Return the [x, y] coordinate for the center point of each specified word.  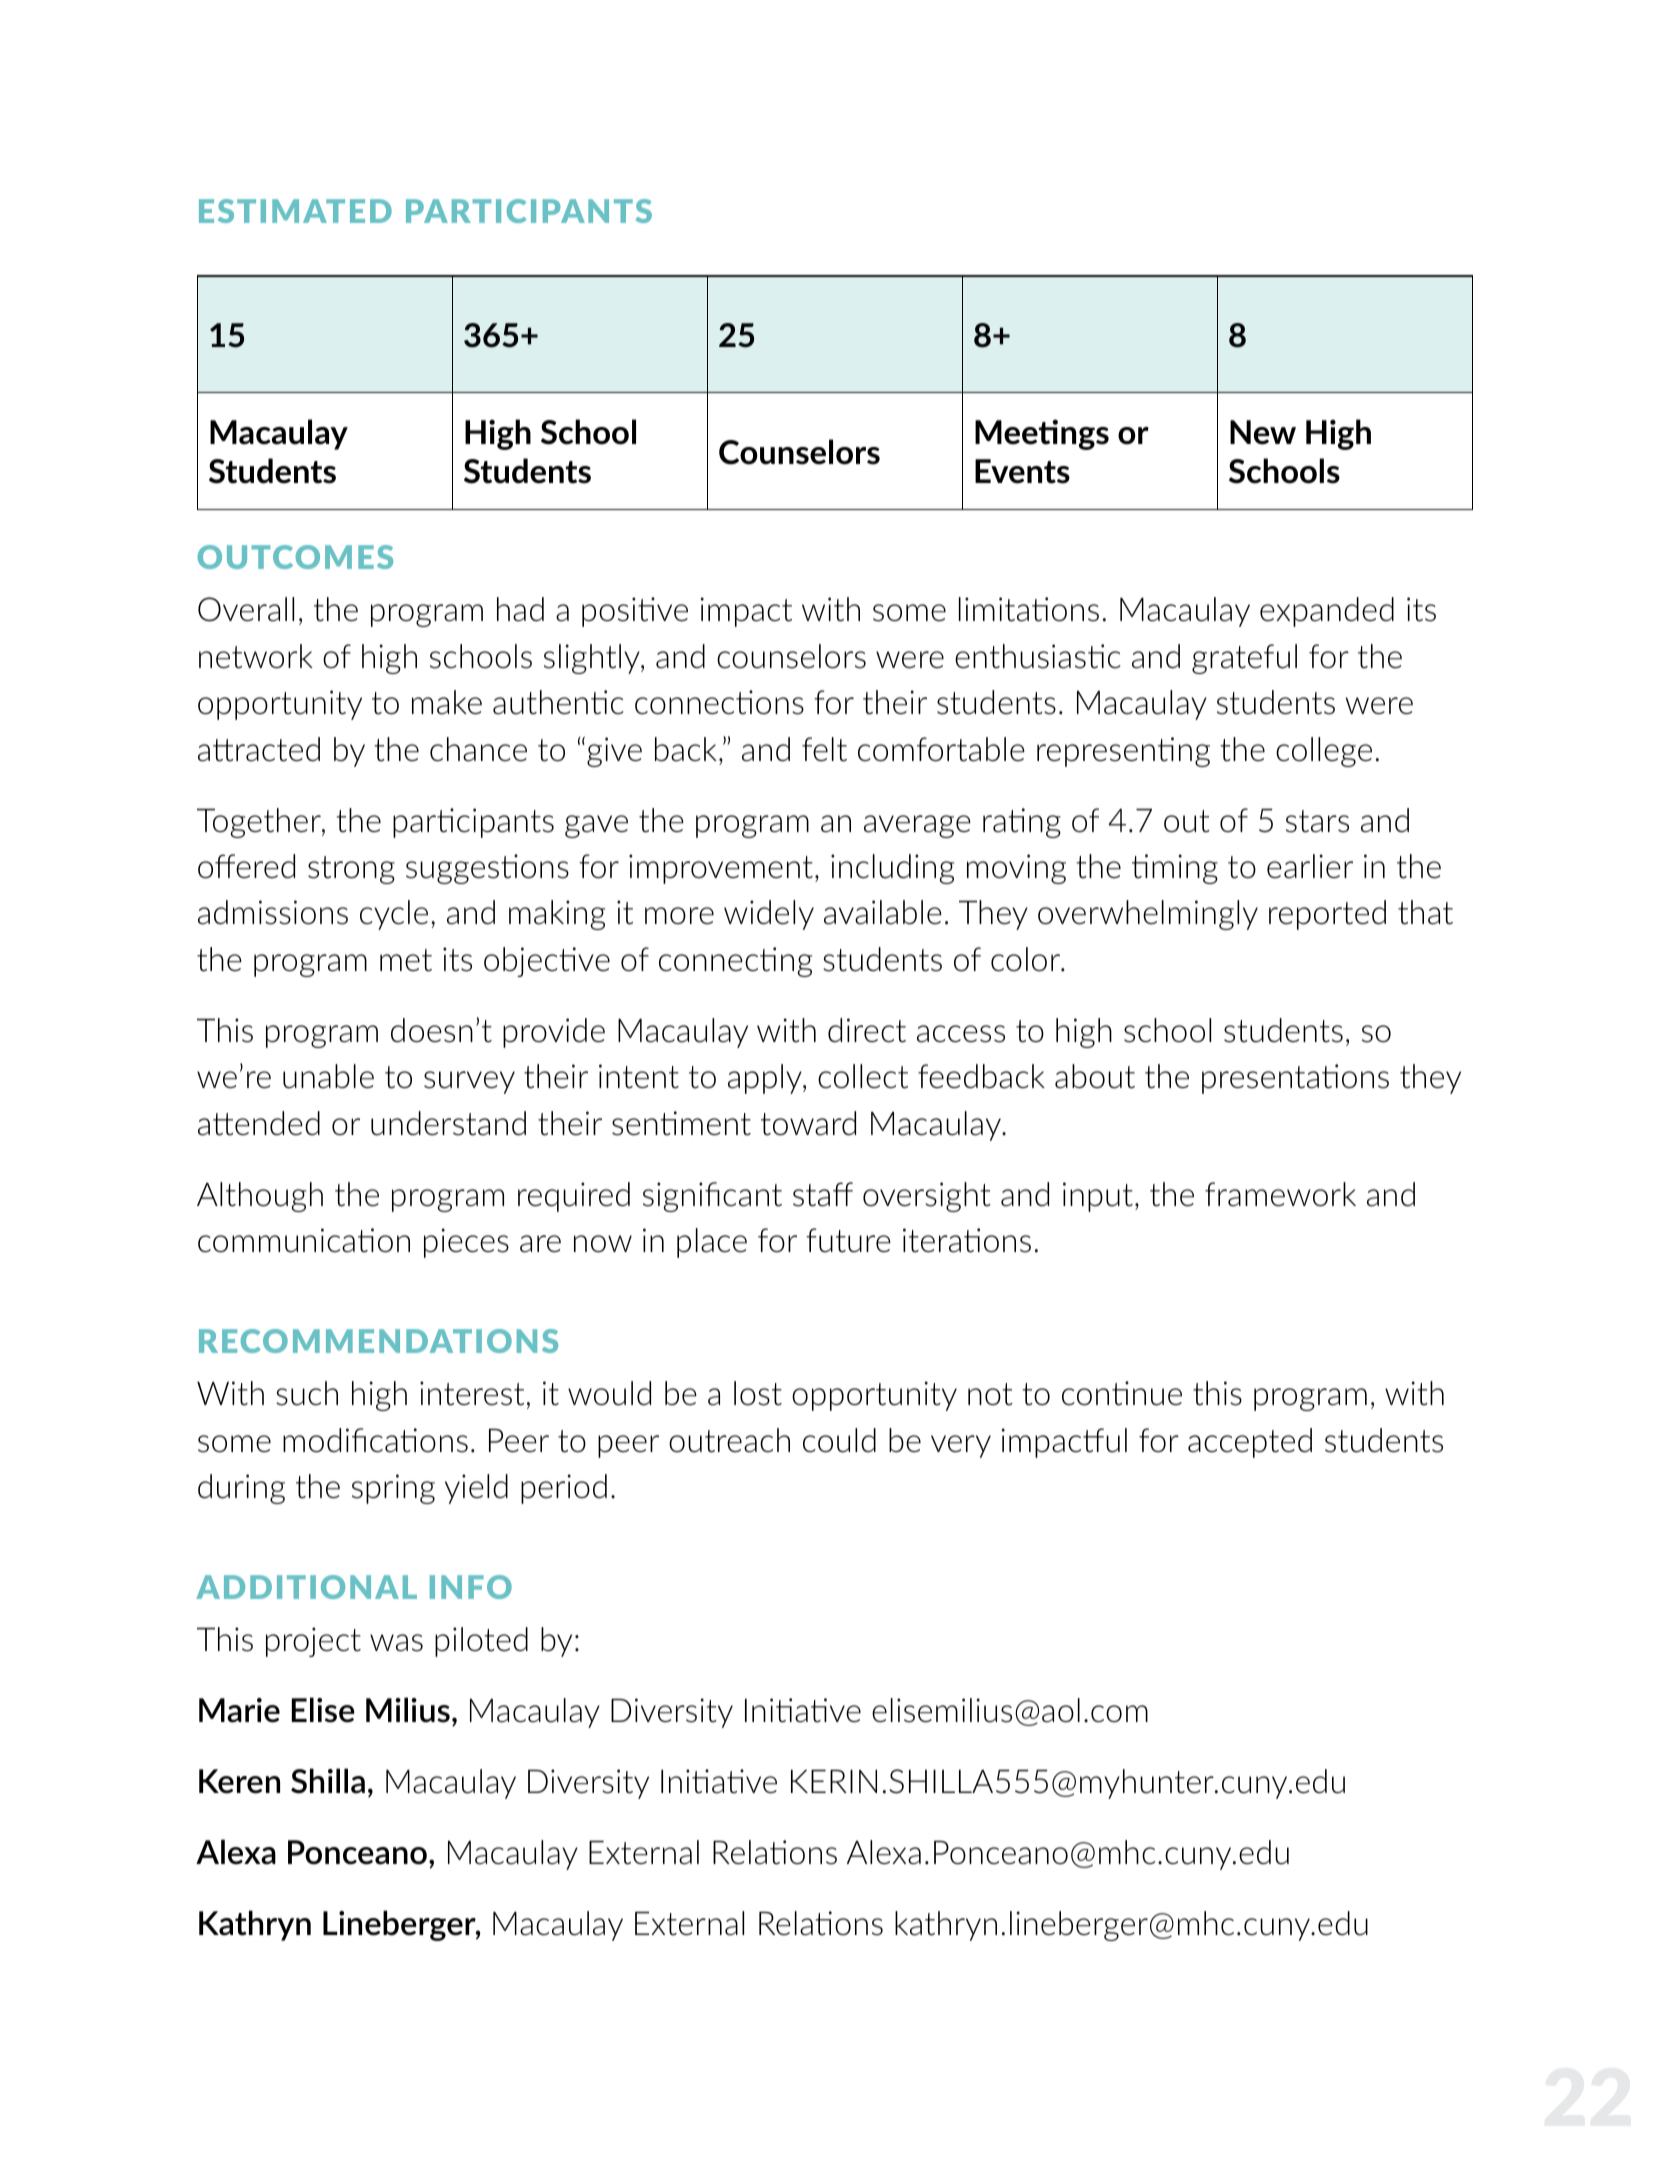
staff [823, 1194]
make [447, 702]
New [1263, 432]
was [396, 1643]
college [1324, 752]
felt [824, 749]
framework [1280, 1194]
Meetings [1042, 434]
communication [304, 1240]
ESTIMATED [295, 211]
